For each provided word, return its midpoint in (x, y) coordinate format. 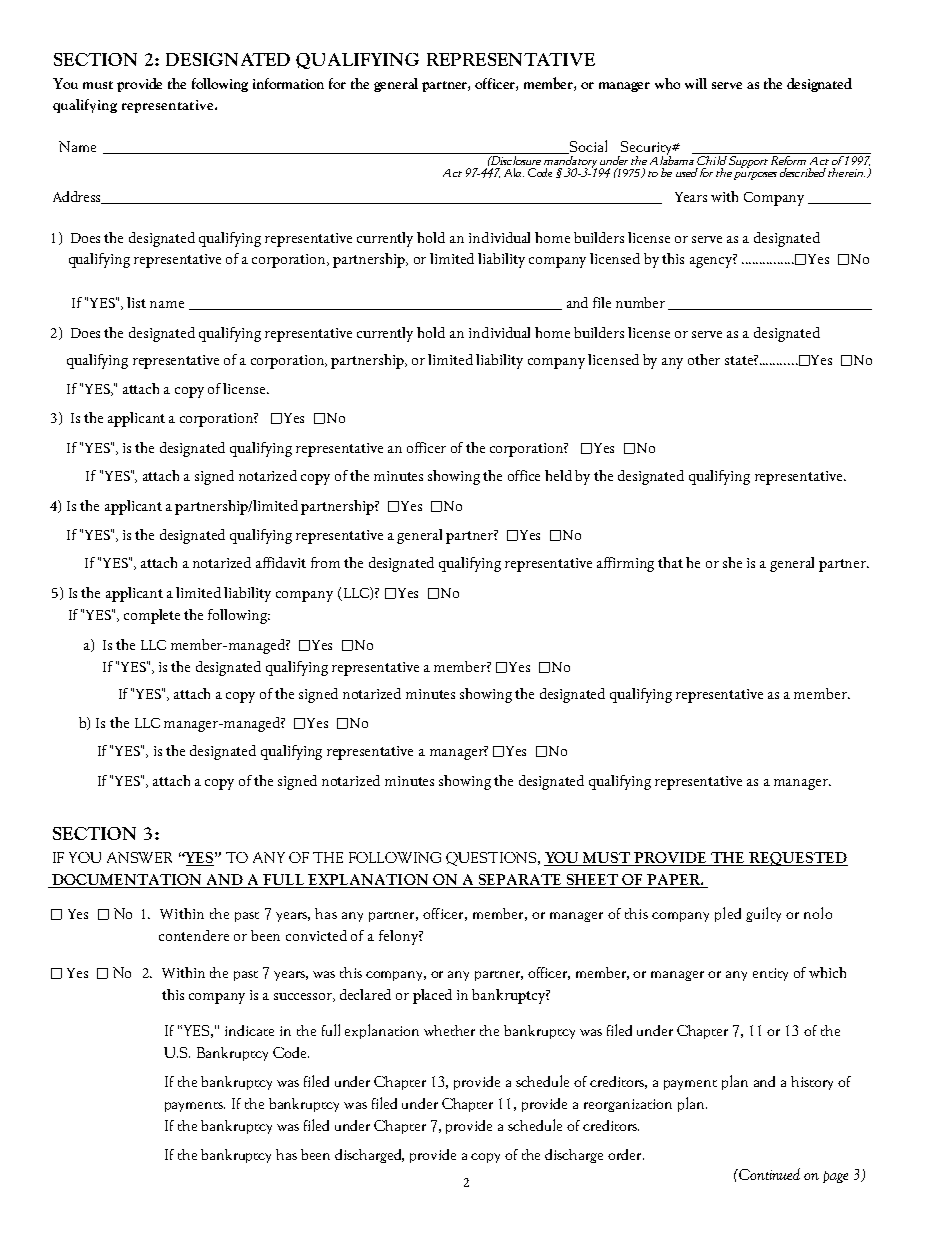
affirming (625, 564)
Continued (768, 1174)
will (696, 83)
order (626, 1154)
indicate (249, 1030)
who (667, 83)
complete (152, 616)
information (288, 83)
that (670, 562)
